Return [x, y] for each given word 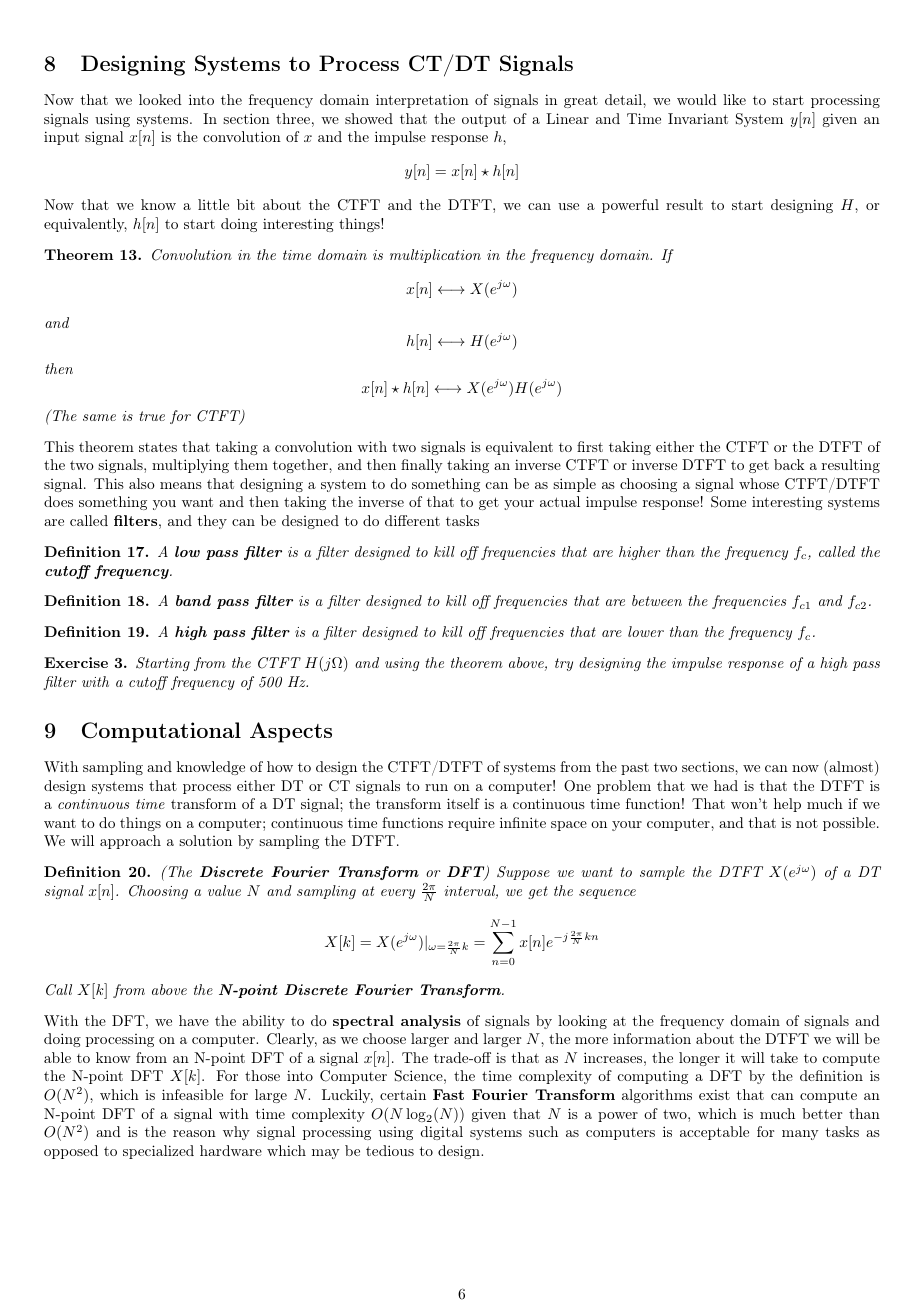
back [789, 464]
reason [194, 1133]
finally [422, 466]
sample [662, 873]
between [657, 600]
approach [130, 842]
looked [160, 99]
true [152, 416]
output [484, 120]
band [193, 600]
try [564, 664]
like [734, 99]
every [398, 894]
